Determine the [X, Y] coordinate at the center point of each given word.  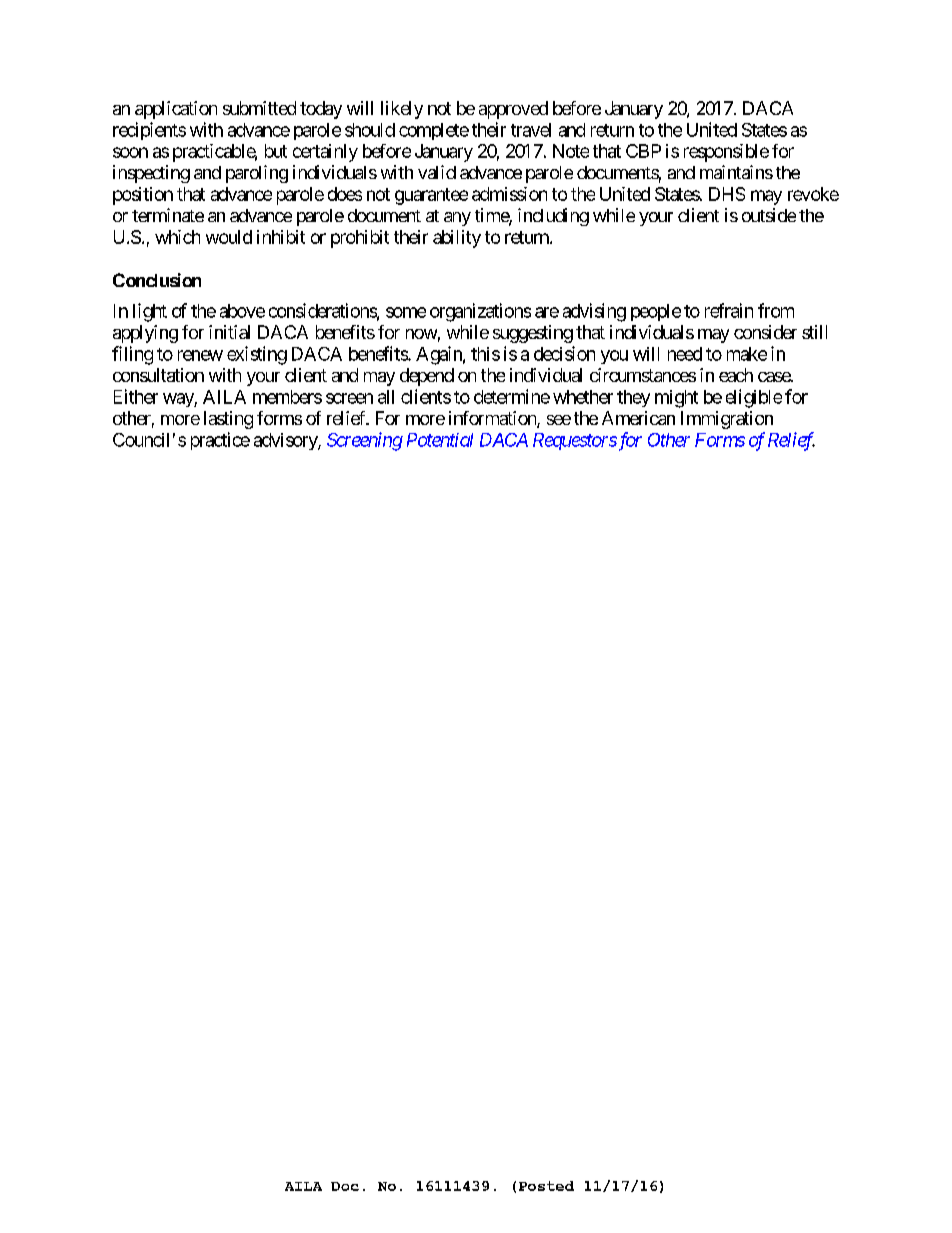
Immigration [727, 420]
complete [434, 131]
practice [220, 441]
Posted [546, 1186]
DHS [727, 194]
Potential [440, 440]
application [176, 110]
